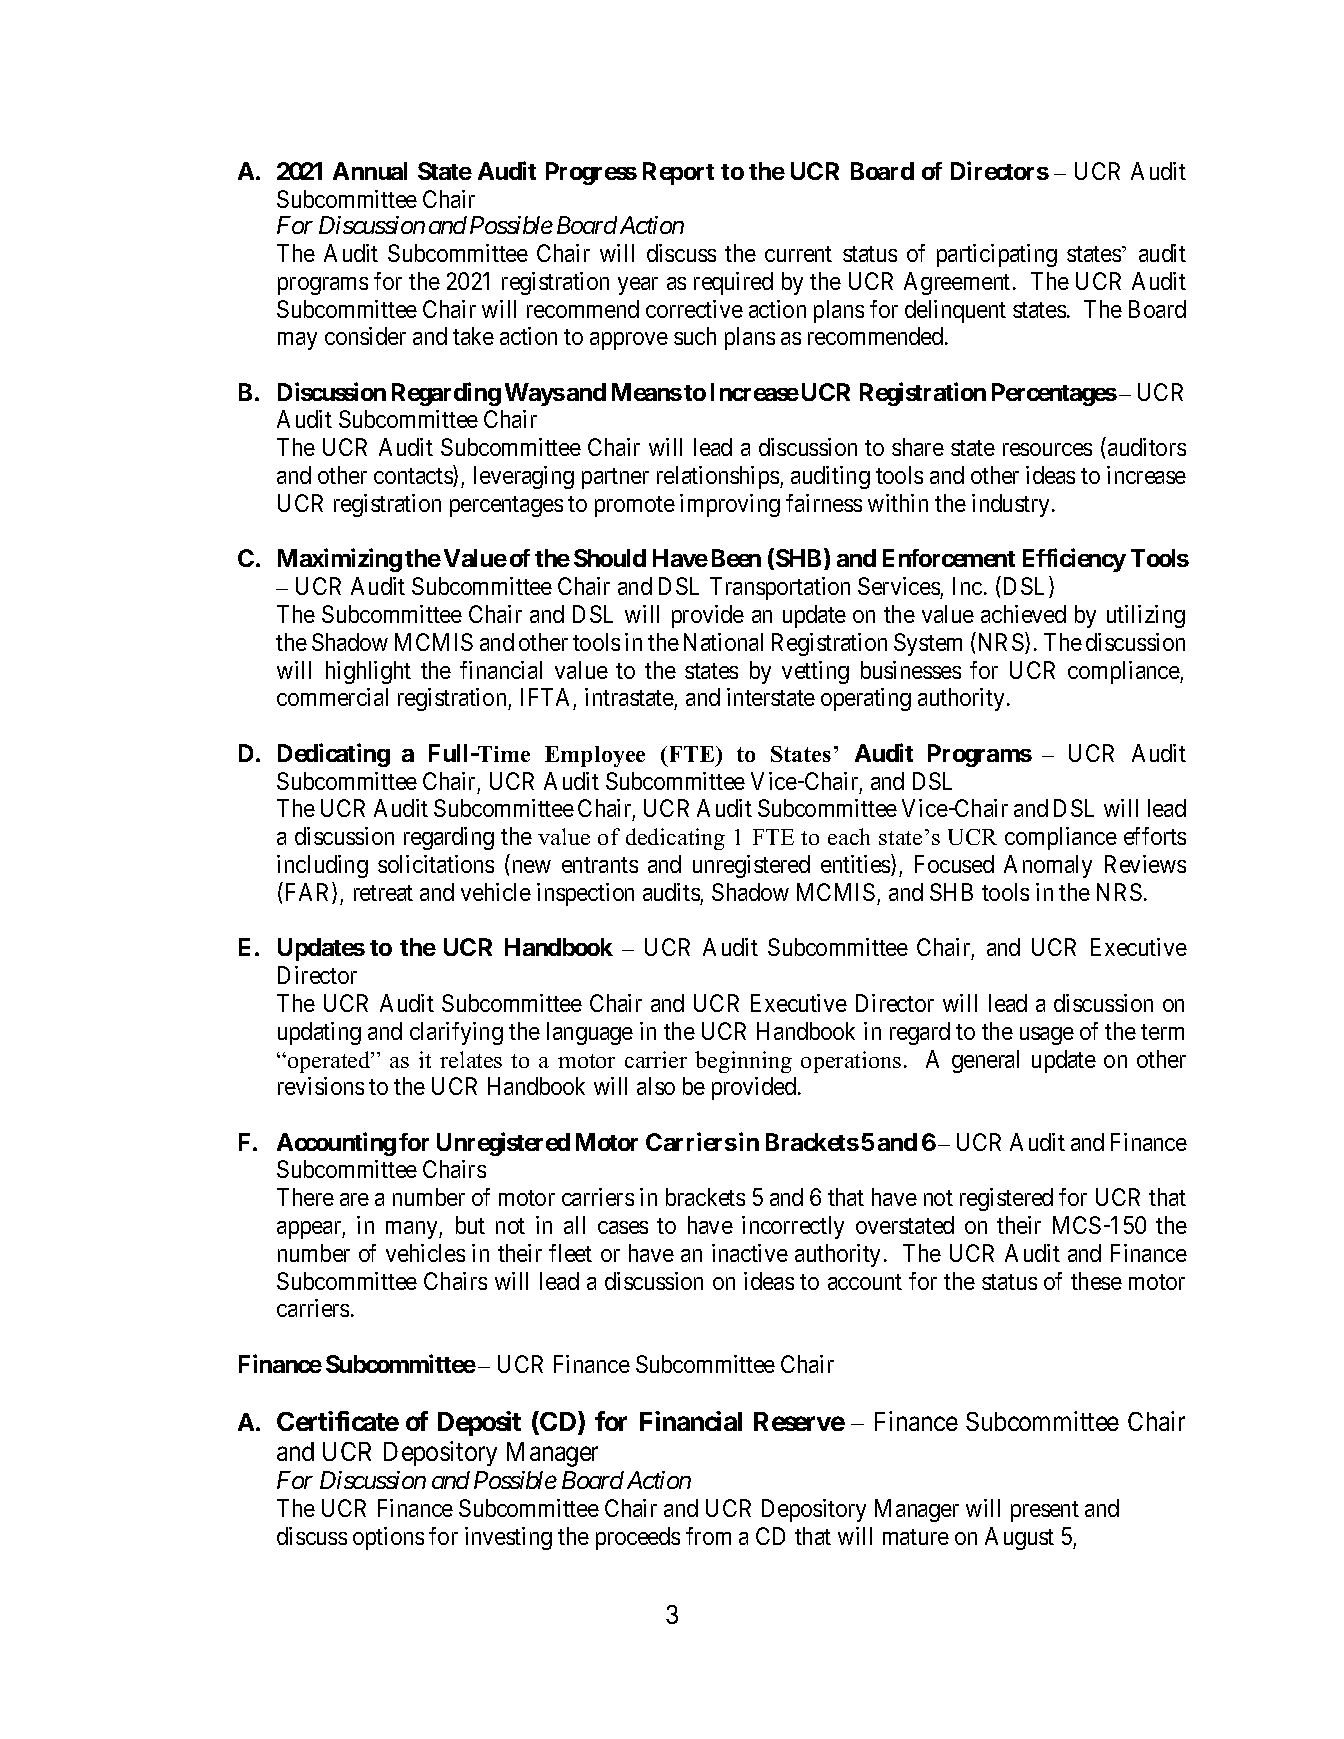  What do you see at coordinates (388, 1538) in the page?
I see `options` at bounding box center [388, 1538].
